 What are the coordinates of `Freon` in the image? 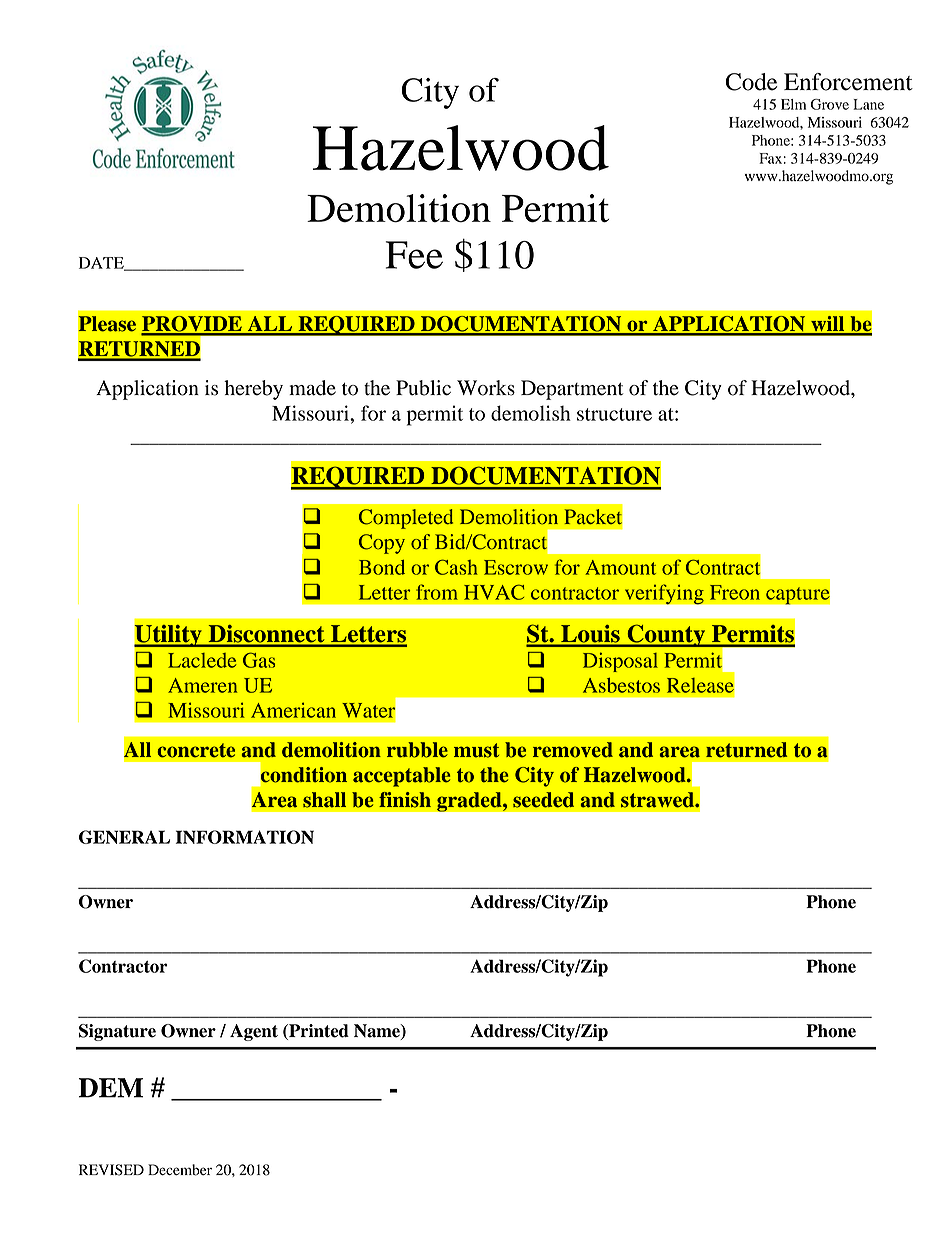 It's located at (735, 592).
